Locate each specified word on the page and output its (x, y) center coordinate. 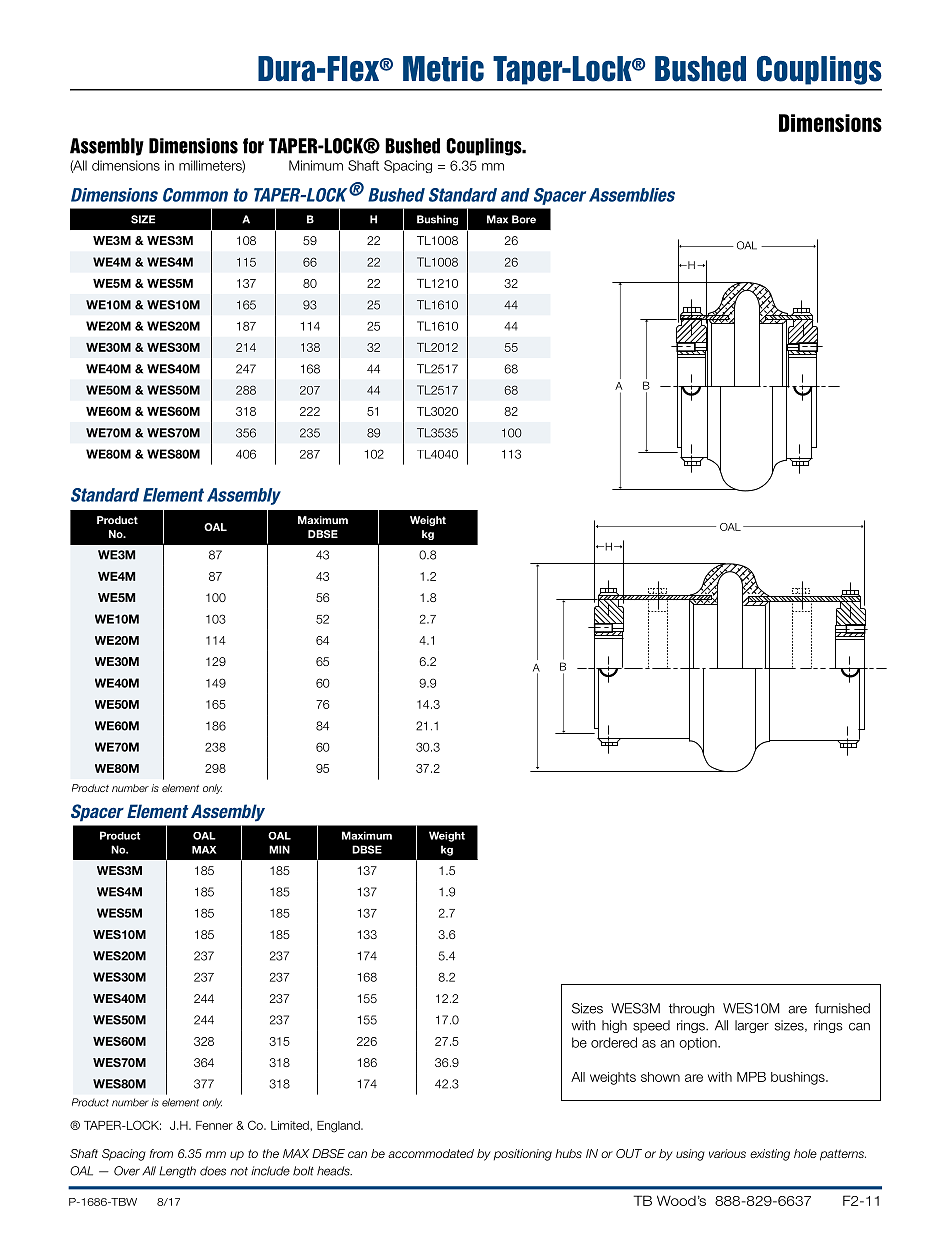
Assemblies (632, 195)
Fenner (214, 1125)
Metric (443, 69)
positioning (523, 1155)
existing (770, 1155)
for (253, 146)
